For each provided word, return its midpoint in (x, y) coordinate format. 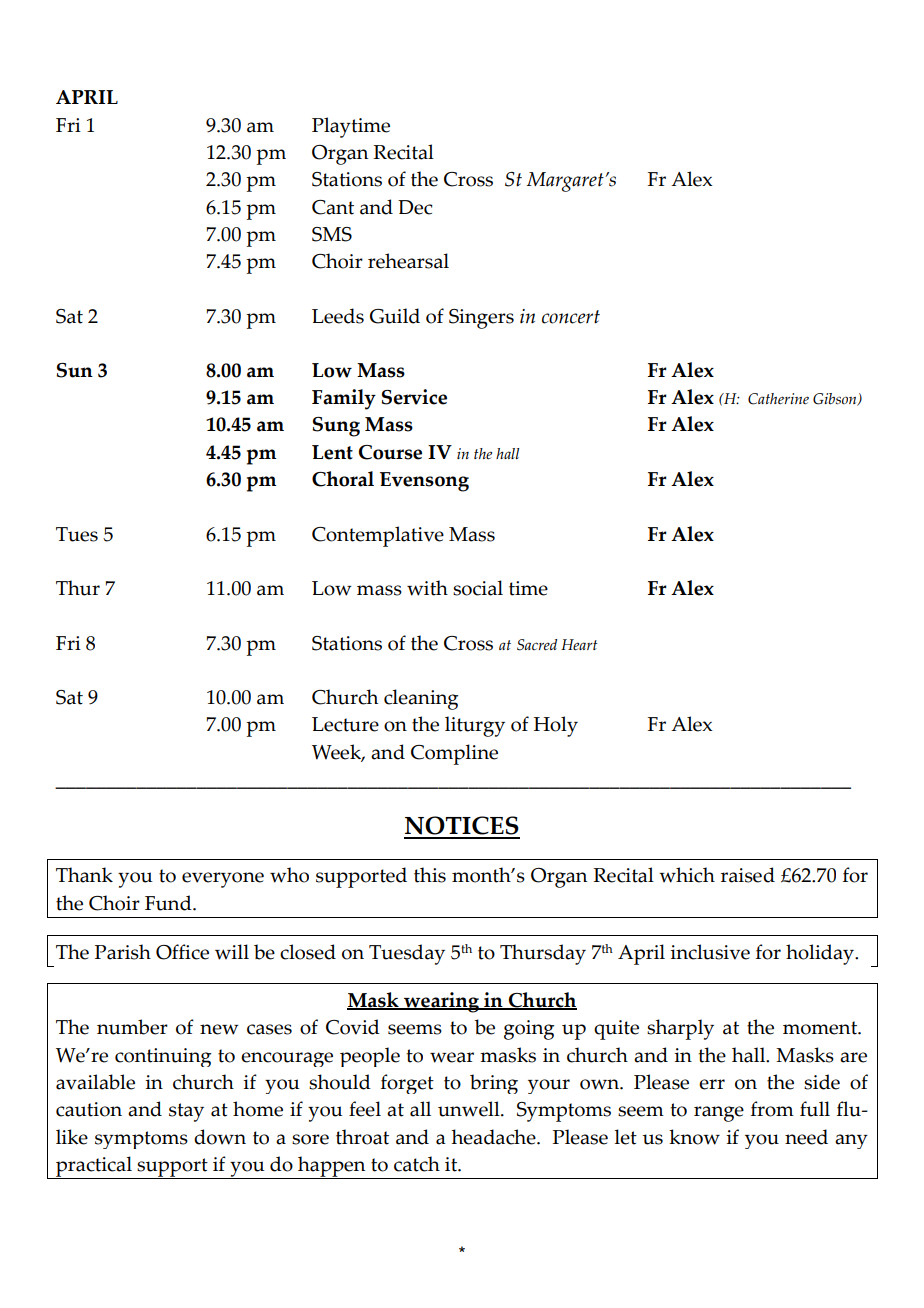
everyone (223, 880)
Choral (343, 479)
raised (748, 875)
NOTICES (462, 827)
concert (571, 317)
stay (186, 1112)
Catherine (778, 399)
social (478, 588)
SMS (332, 234)
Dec (415, 207)
